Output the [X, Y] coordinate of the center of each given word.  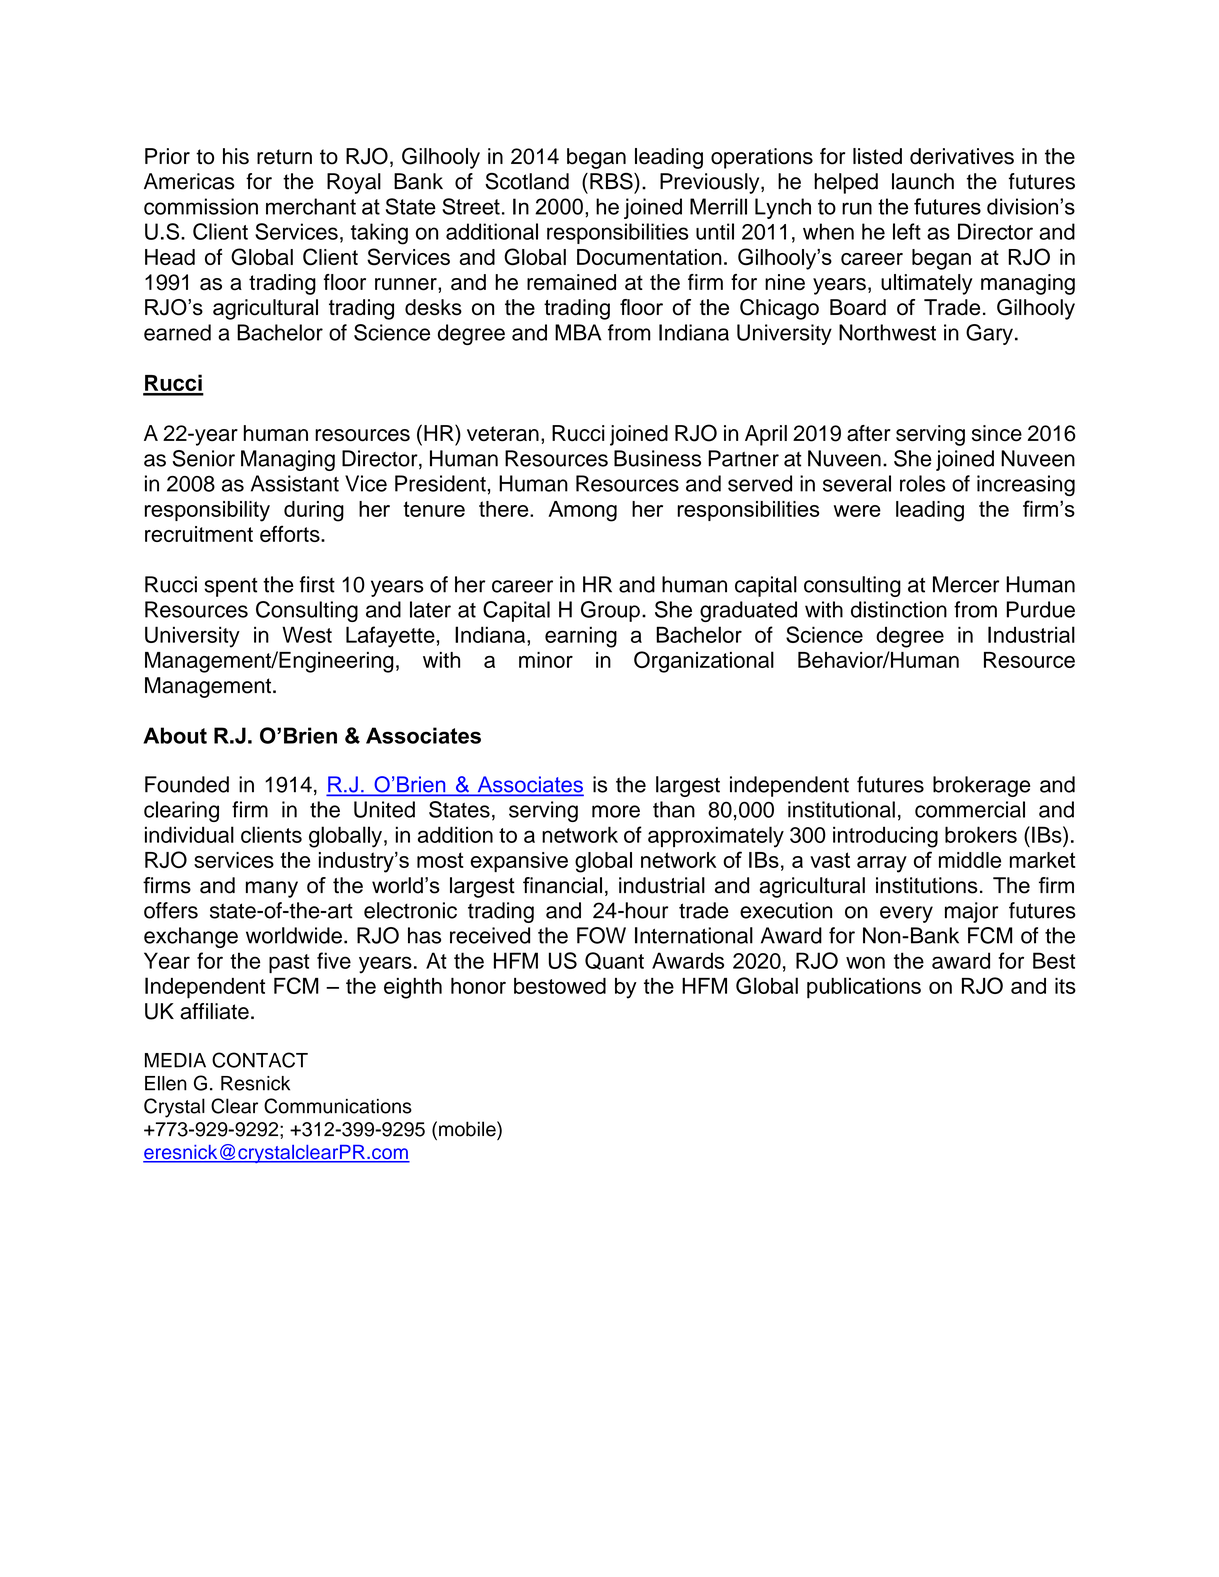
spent [231, 587]
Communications [338, 1106]
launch [923, 181]
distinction [899, 609]
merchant [311, 206]
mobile [468, 1129]
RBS [612, 181]
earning [581, 637]
